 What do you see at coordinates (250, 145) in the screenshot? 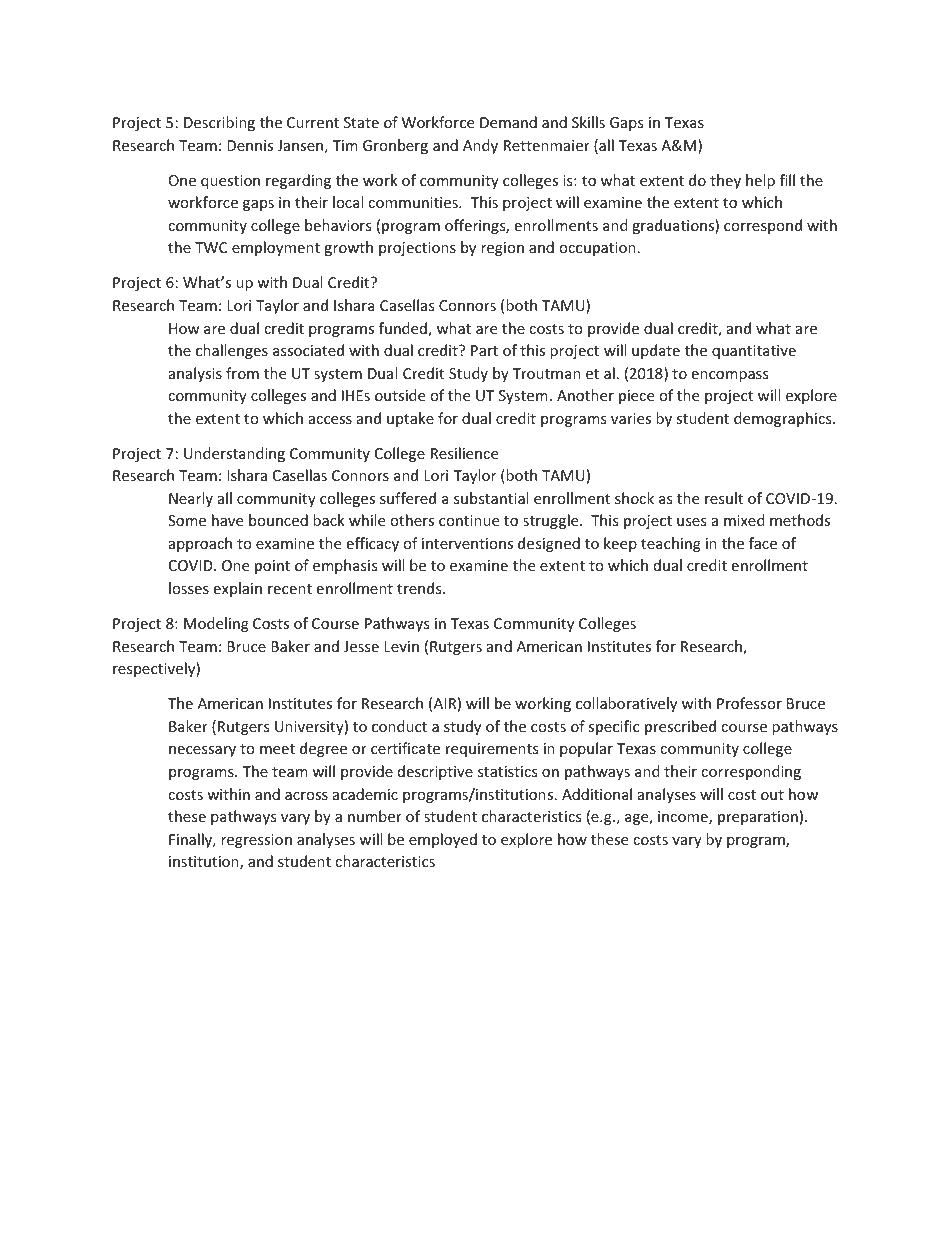
I see `Dennis` at bounding box center [250, 145].
